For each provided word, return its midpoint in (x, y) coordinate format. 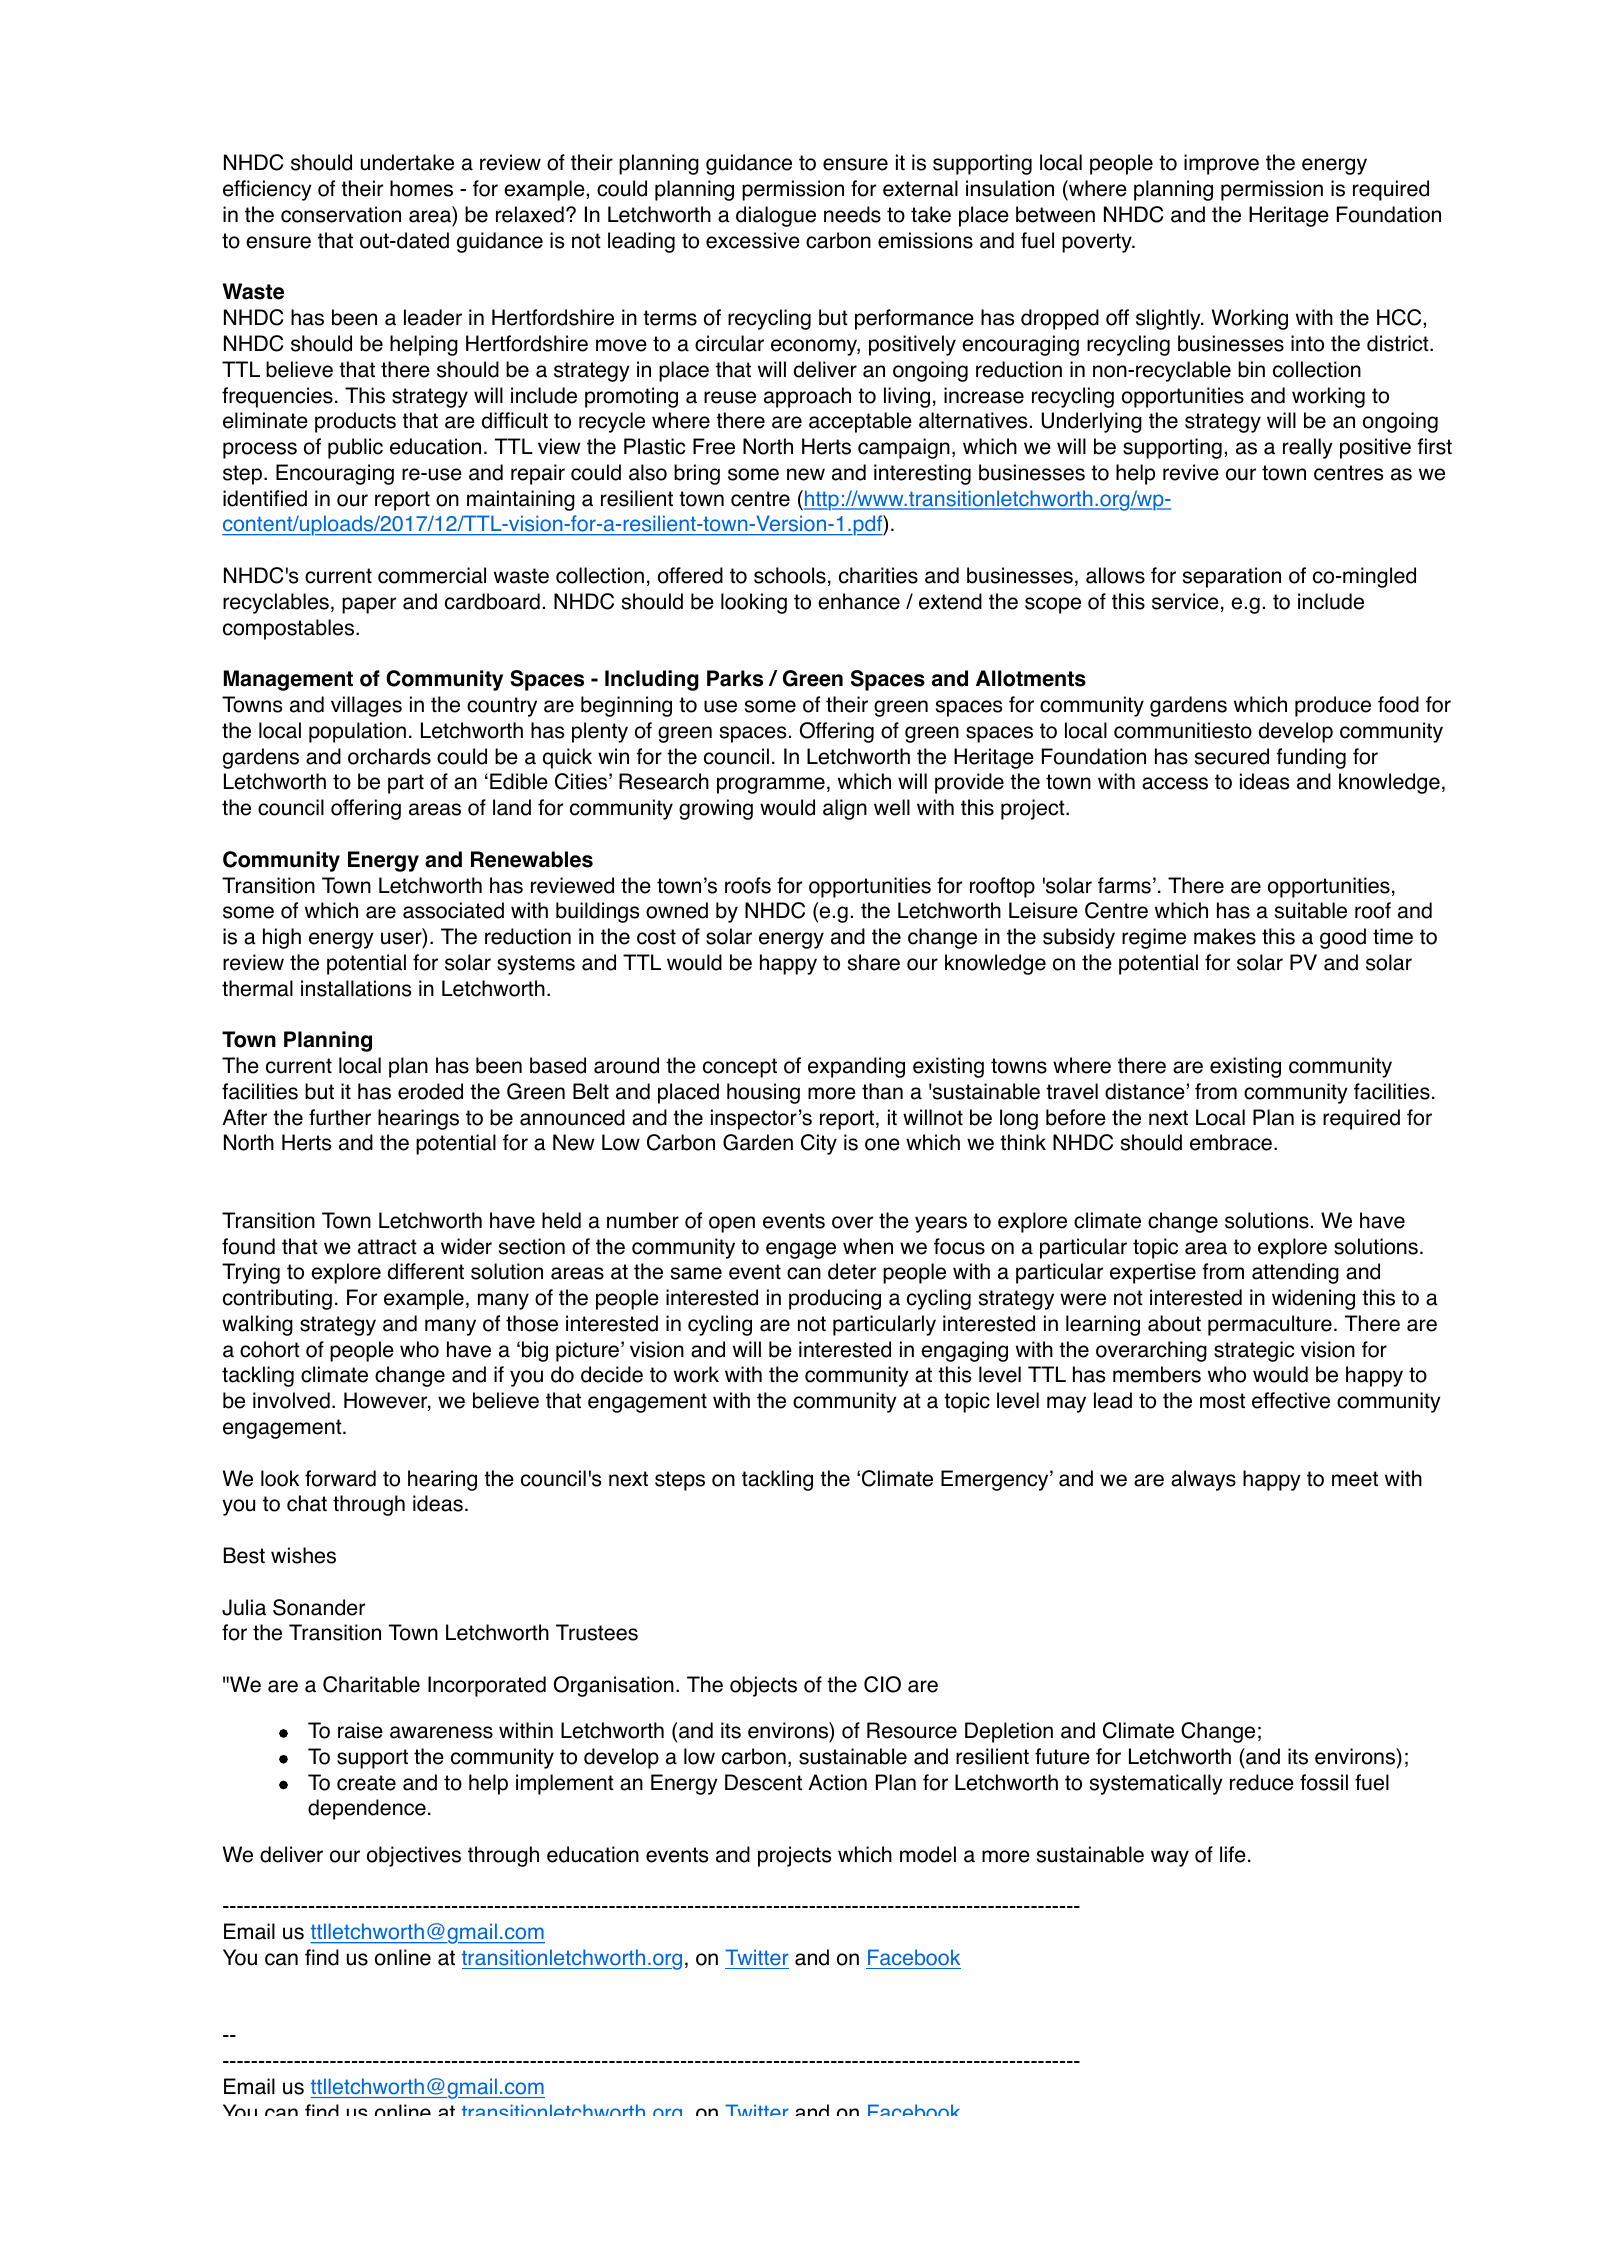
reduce (1262, 1782)
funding (1311, 758)
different (426, 1271)
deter (852, 1271)
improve (1221, 164)
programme (771, 785)
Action (837, 1782)
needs (852, 214)
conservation (341, 214)
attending (1295, 1273)
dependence (367, 1809)
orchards (389, 756)
